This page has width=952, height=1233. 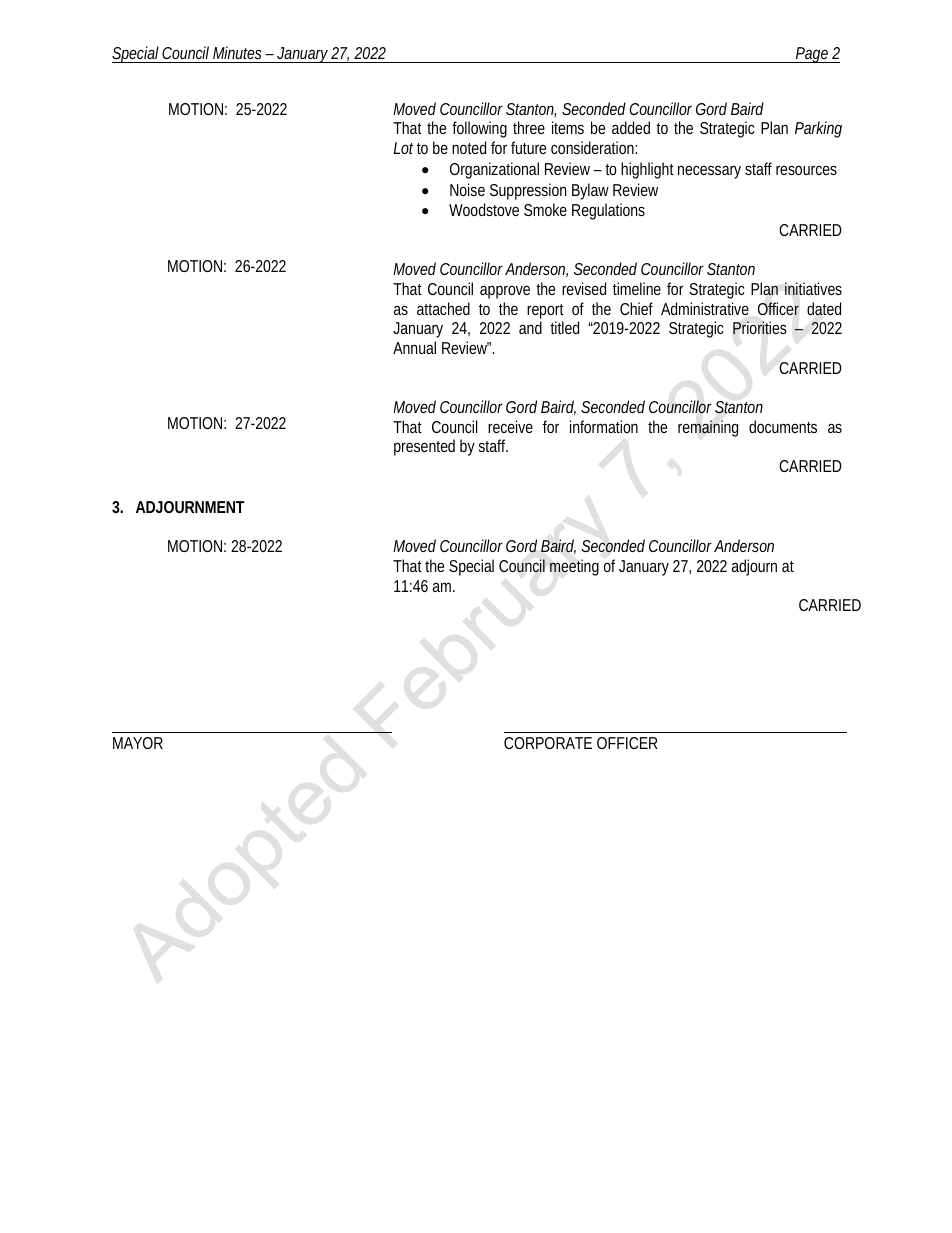 What do you see at coordinates (813, 55) in the page?
I see `Page` at bounding box center [813, 55].
